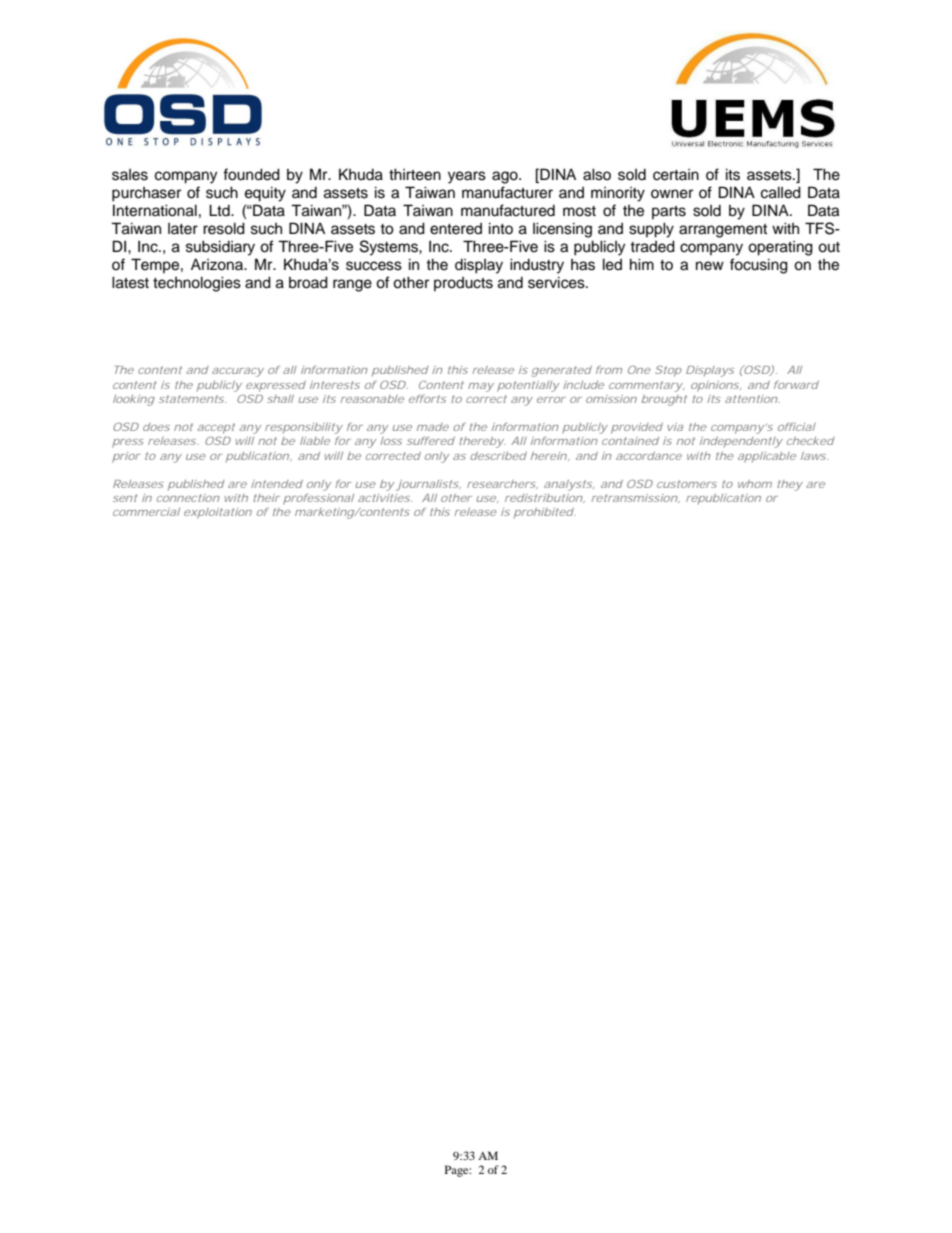  I want to click on independently, so click(741, 442).
